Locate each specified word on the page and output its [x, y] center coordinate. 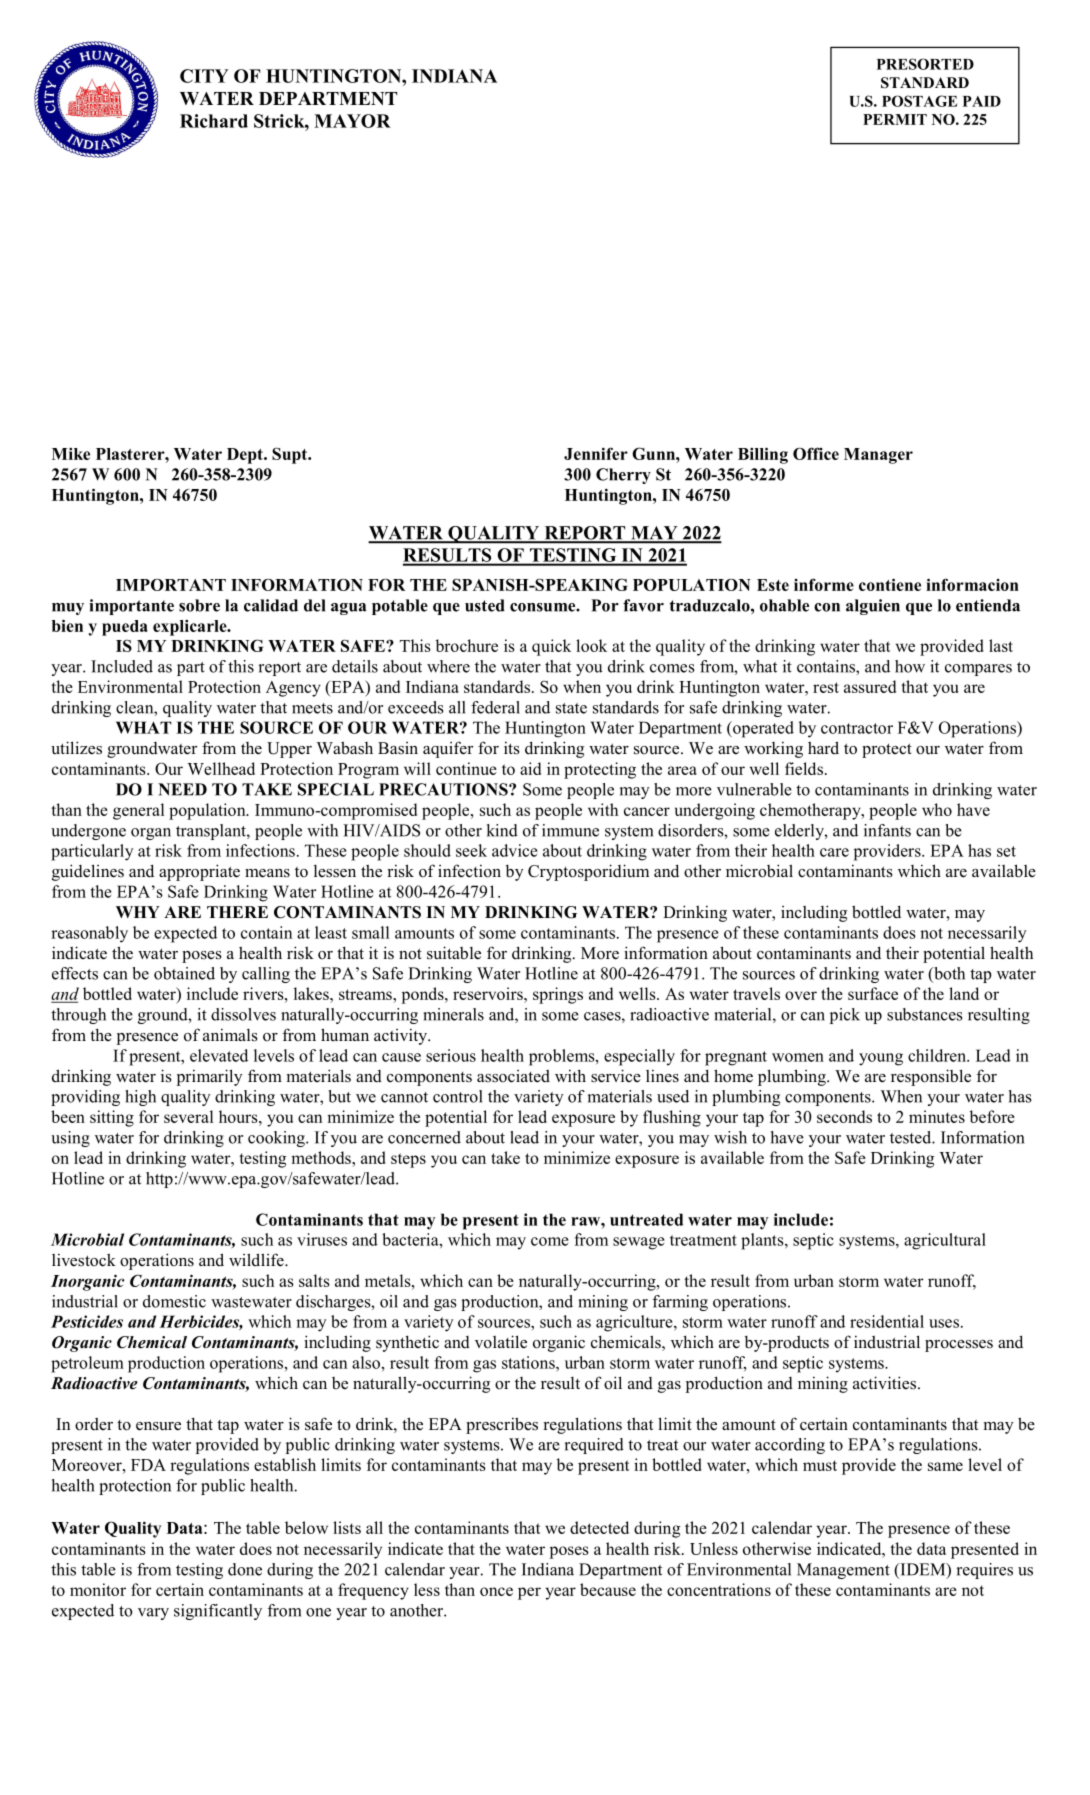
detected [599, 1527]
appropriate [199, 872]
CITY [204, 76]
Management [843, 1571]
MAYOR [352, 121]
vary [153, 1614]
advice [515, 850]
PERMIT [895, 119]
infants [887, 830]
